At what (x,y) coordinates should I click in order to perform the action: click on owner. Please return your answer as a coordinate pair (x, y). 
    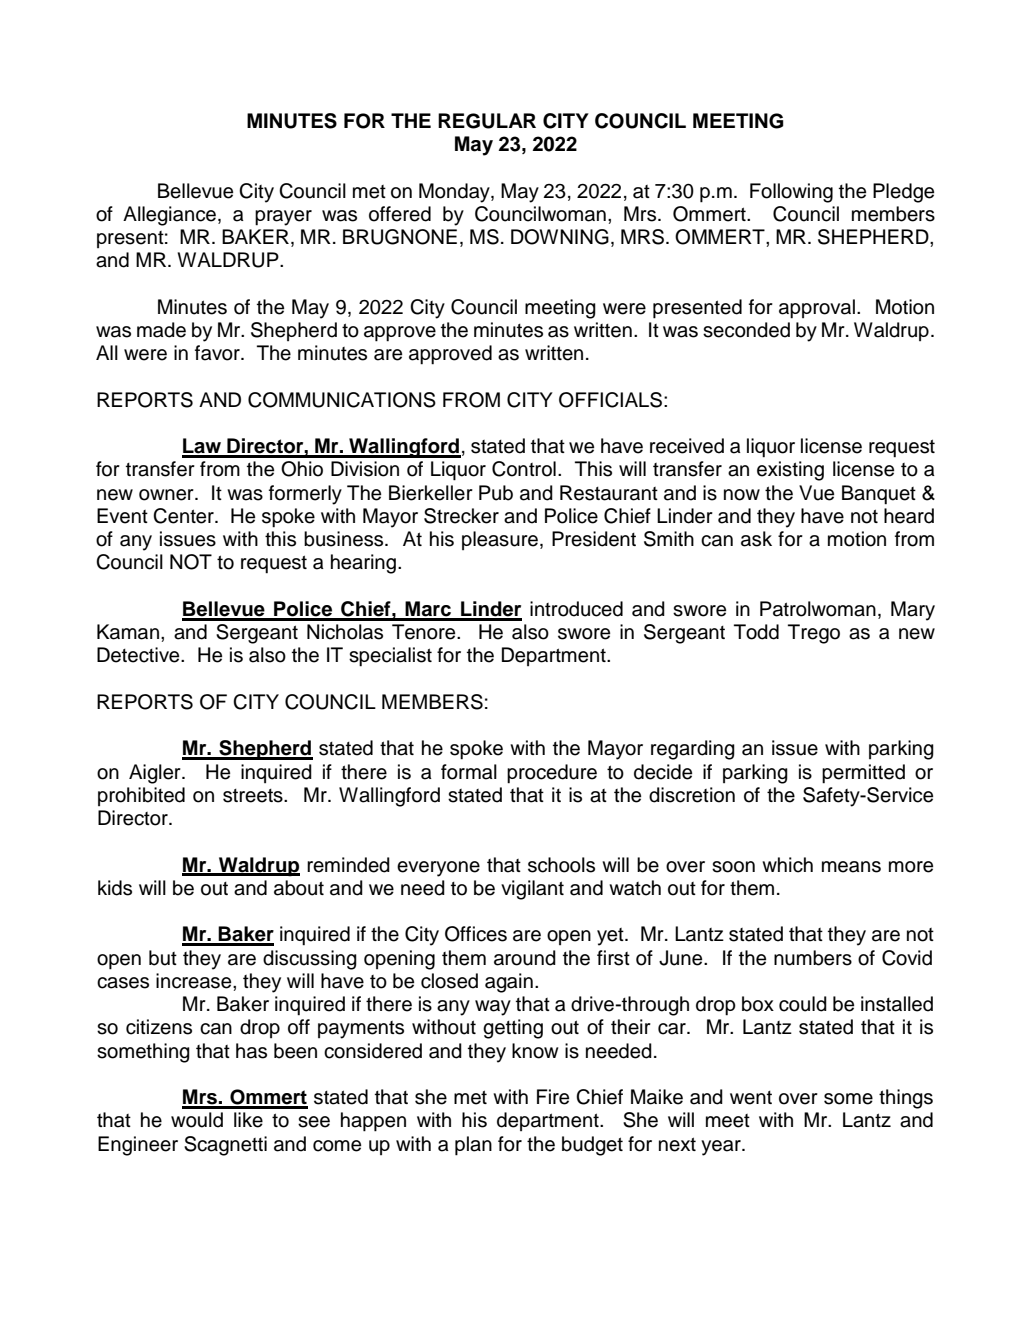
    Looking at the image, I should click on (167, 495).
